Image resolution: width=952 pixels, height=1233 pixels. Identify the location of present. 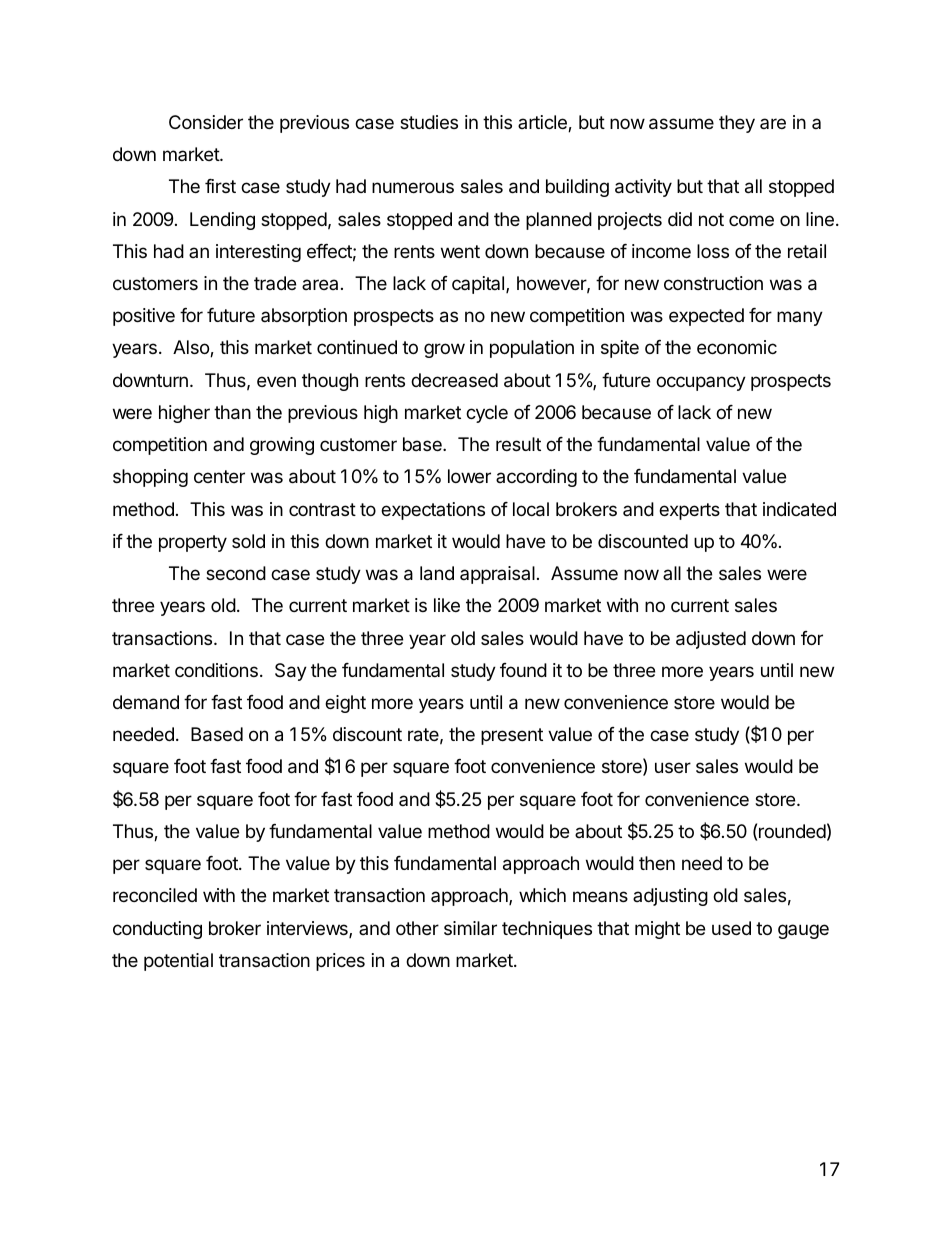
(512, 736).
